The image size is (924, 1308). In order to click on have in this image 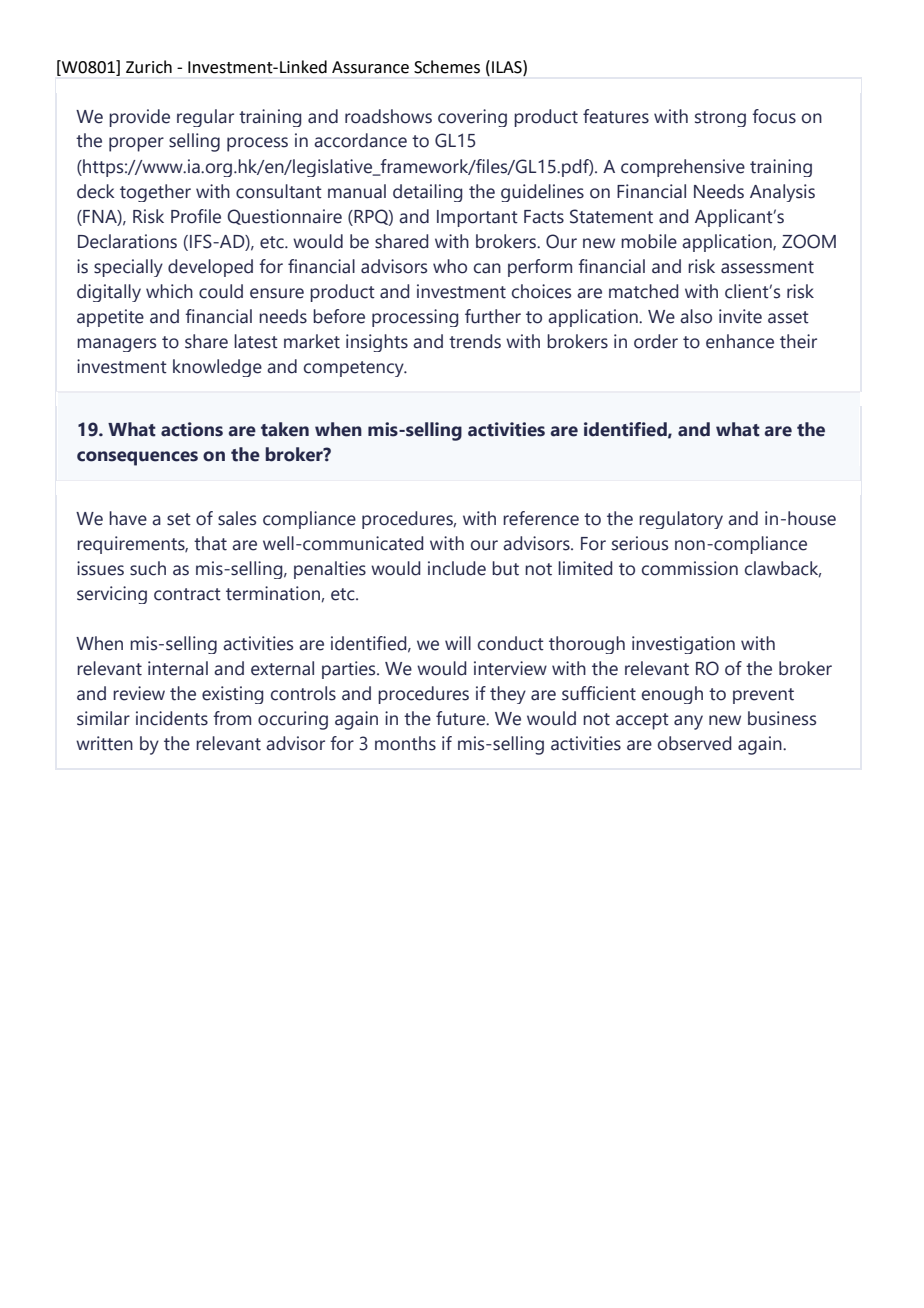, I will do `click(128, 518)`.
